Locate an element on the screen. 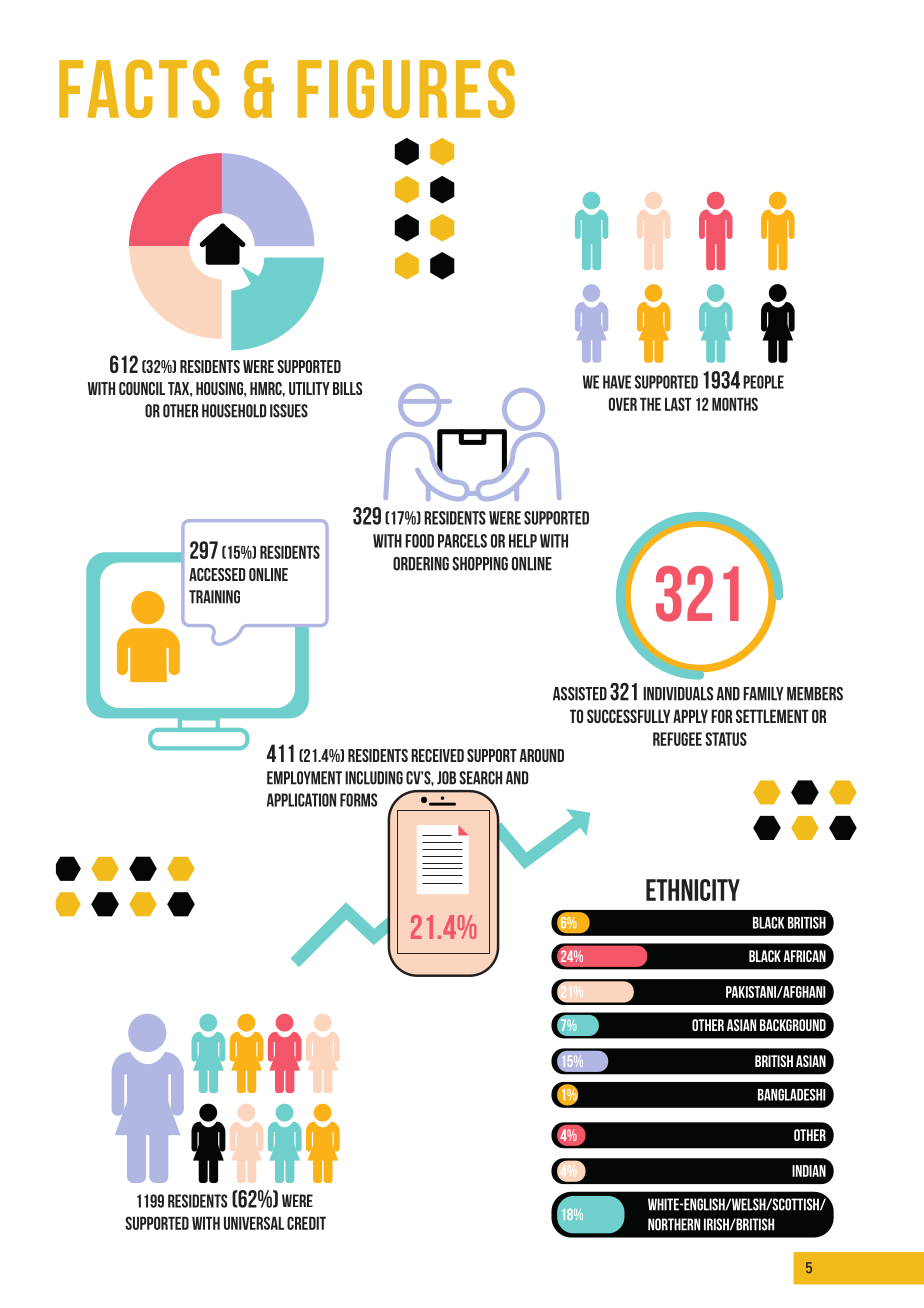 The height and width of the screenshot is (1308, 924). search is located at coordinates (480, 778).
